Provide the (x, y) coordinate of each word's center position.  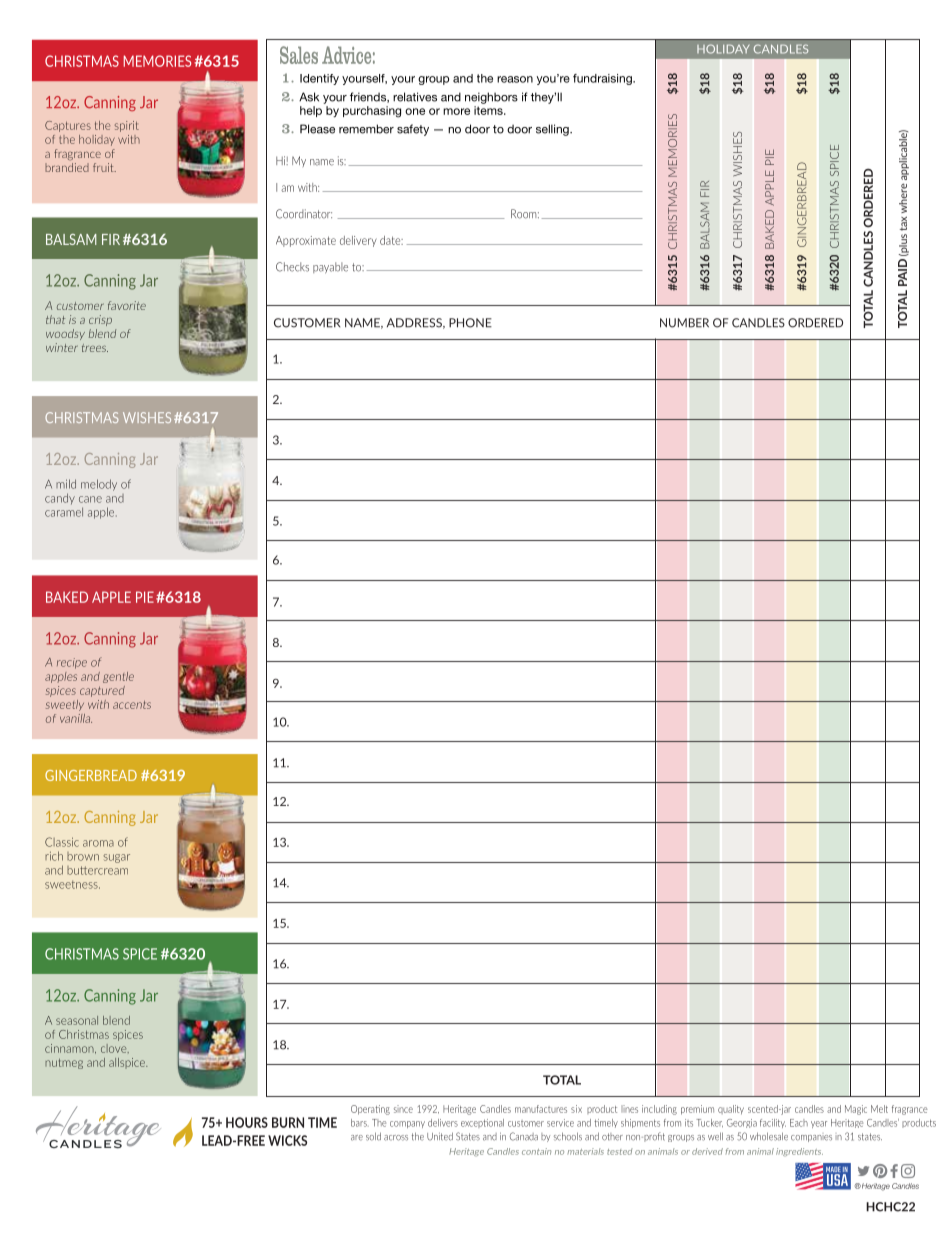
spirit (127, 126)
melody (99, 485)
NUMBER (684, 323)
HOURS (247, 1122)
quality (731, 1109)
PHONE (470, 323)
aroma (98, 843)
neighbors (491, 98)
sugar (117, 858)
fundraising (603, 79)
